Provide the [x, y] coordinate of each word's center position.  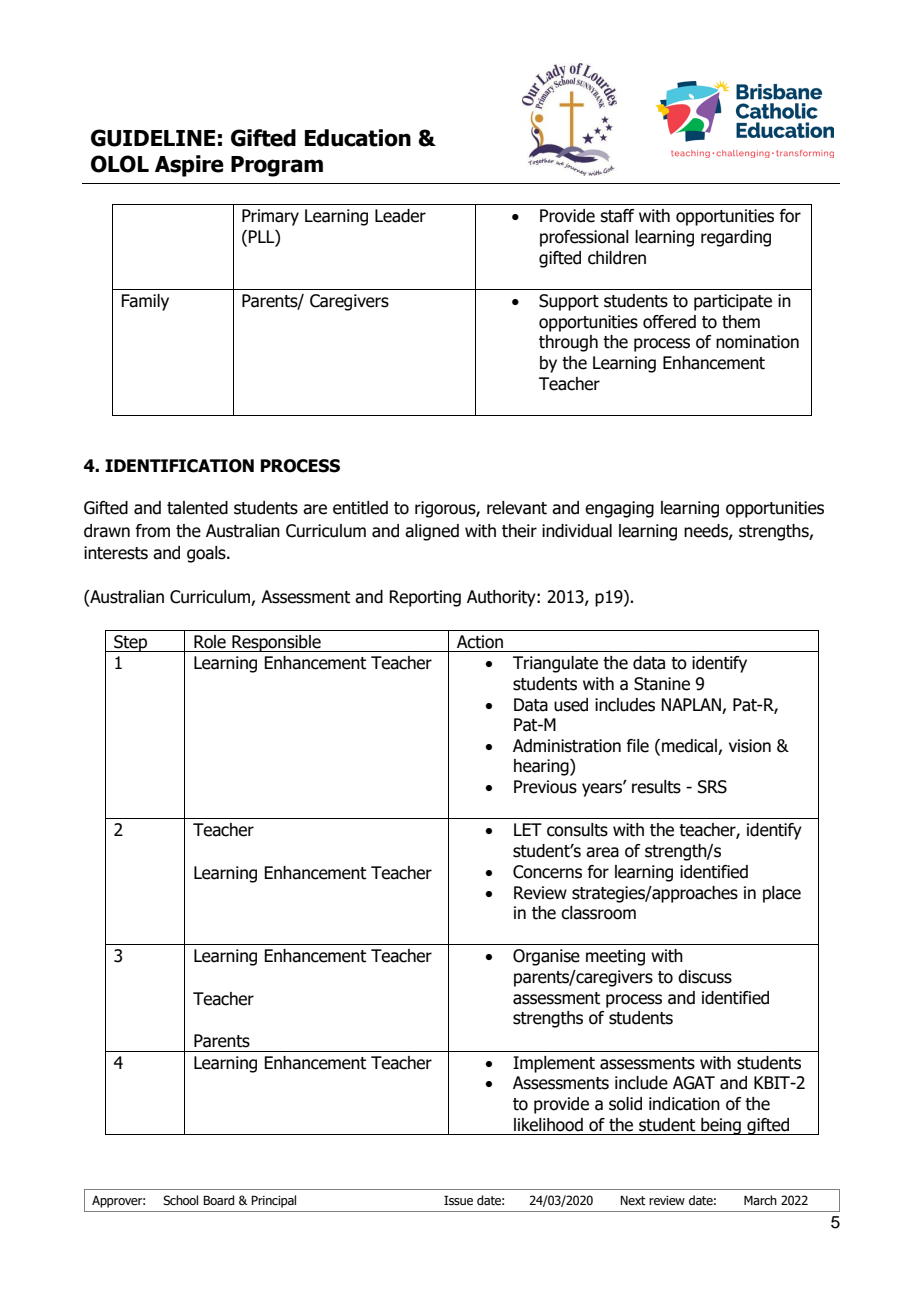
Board [218, 1200]
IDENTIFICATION [179, 466]
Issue [458, 1200]
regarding [736, 238]
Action [480, 642]
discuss [705, 977]
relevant [517, 508]
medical [690, 747]
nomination [757, 342]
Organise [546, 957]
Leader [400, 216]
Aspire [189, 166]
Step [130, 643]
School [180, 1200]
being [721, 1126]
